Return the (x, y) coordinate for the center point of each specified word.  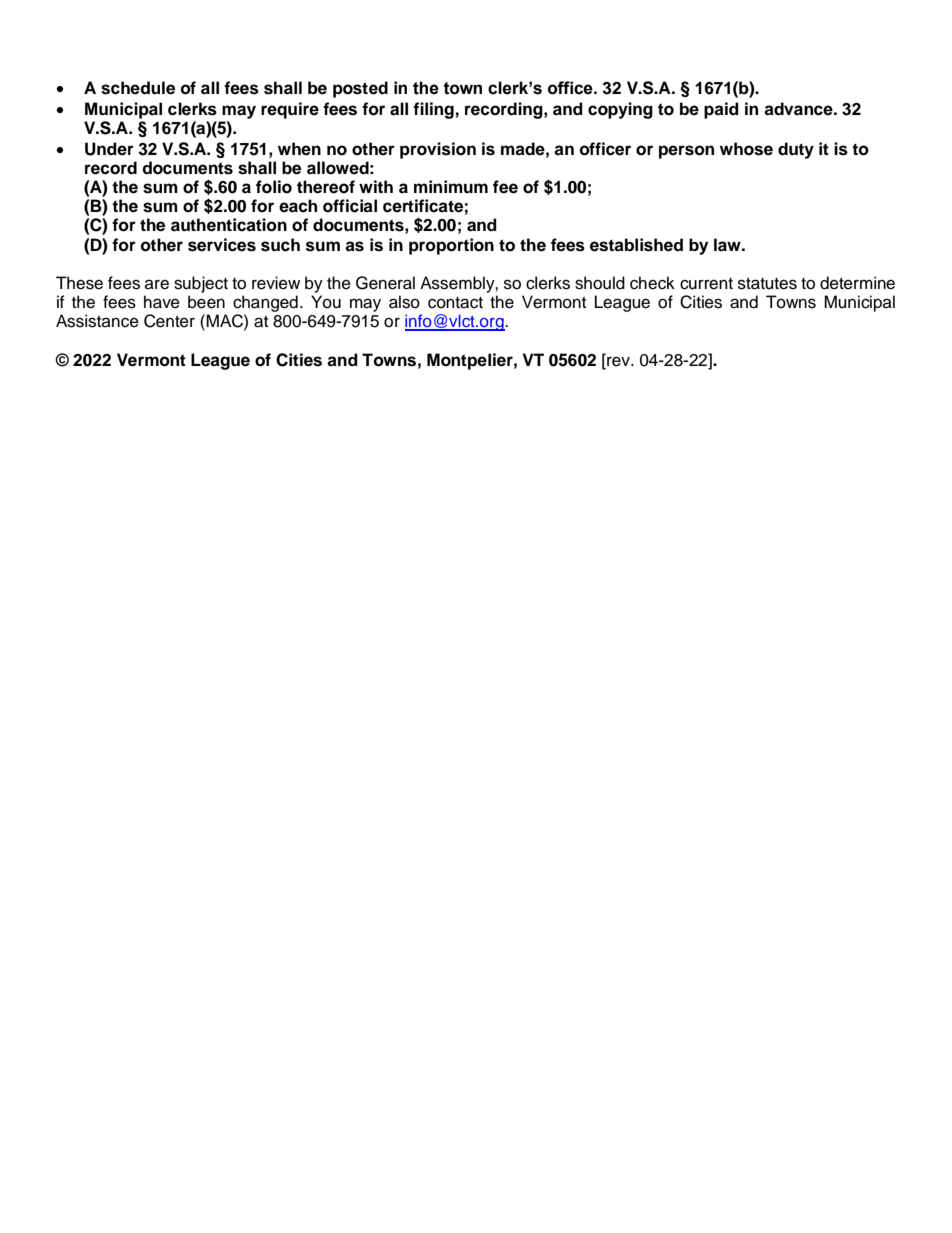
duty (796, 150)
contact (455, 303)
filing (433, 110)
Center (169, 321)
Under (109, 149)
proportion (451, 246)
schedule (138, 88)
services (222, 245)
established (636, 245)
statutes (767, 284)
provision (438, 150)
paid (721, 110)
